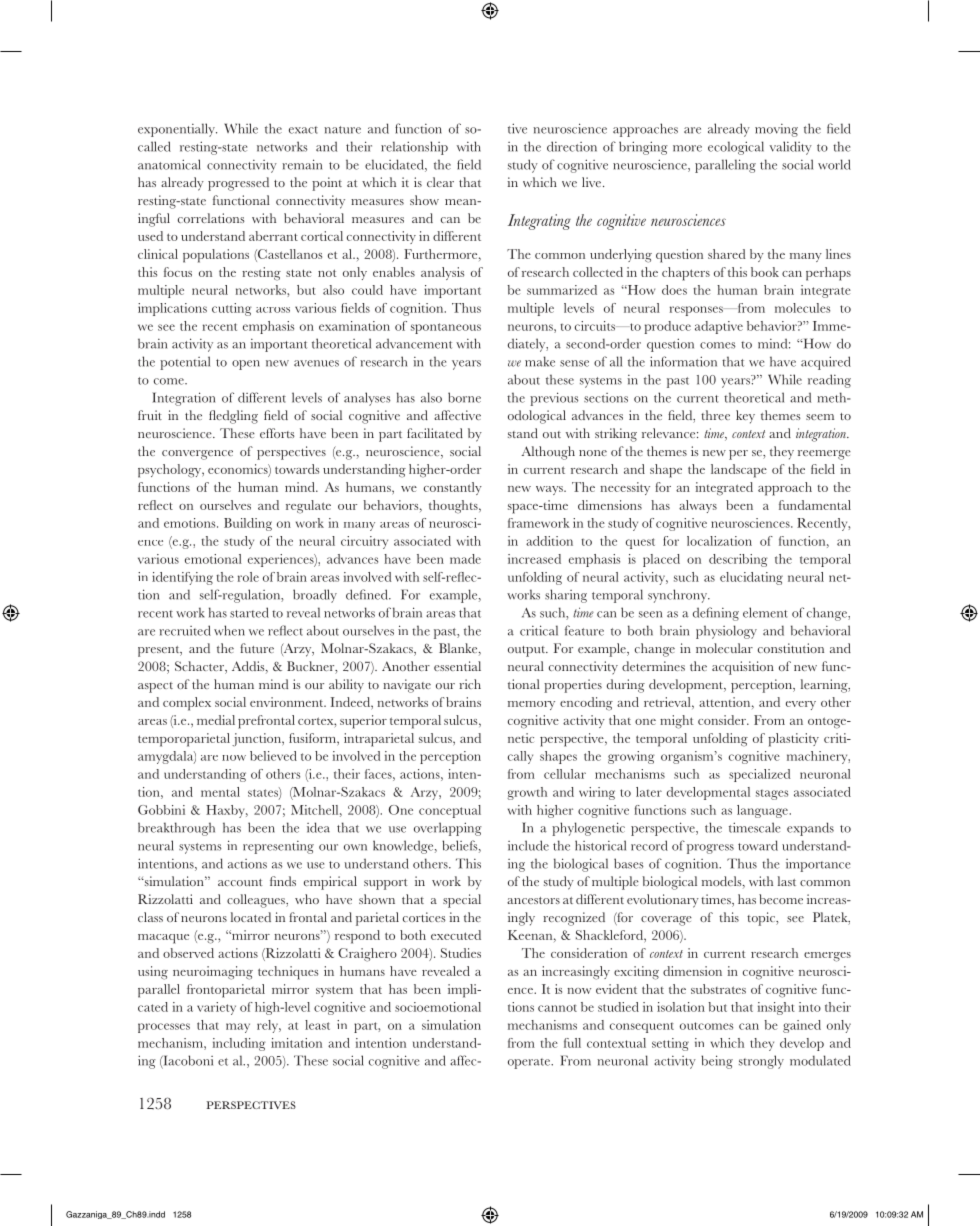  I want to click on anatomical, so click(169, 164).
